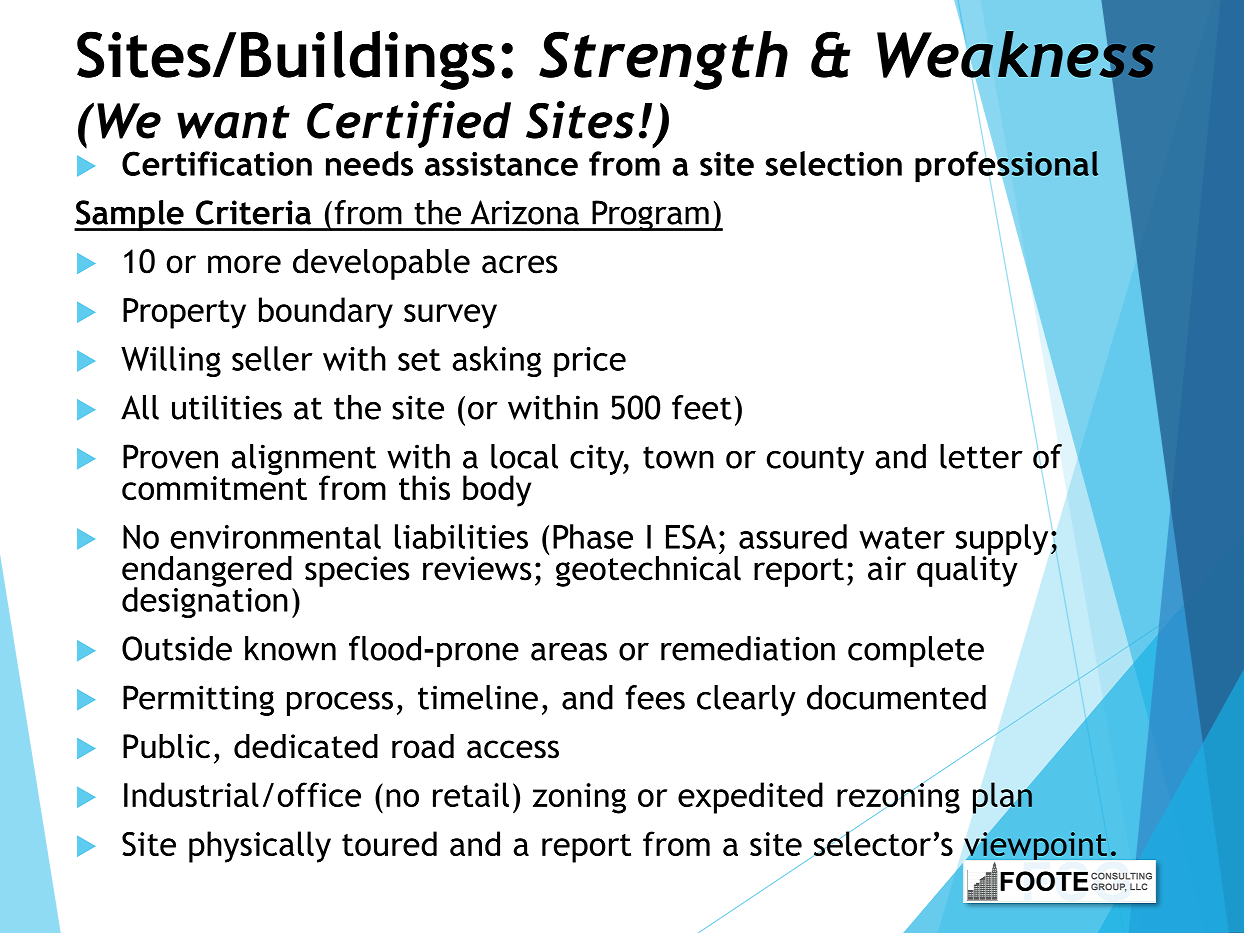  What do you see at coordinates (233, 122) in the document?
I see `want` at bounding box center [233, 122].
